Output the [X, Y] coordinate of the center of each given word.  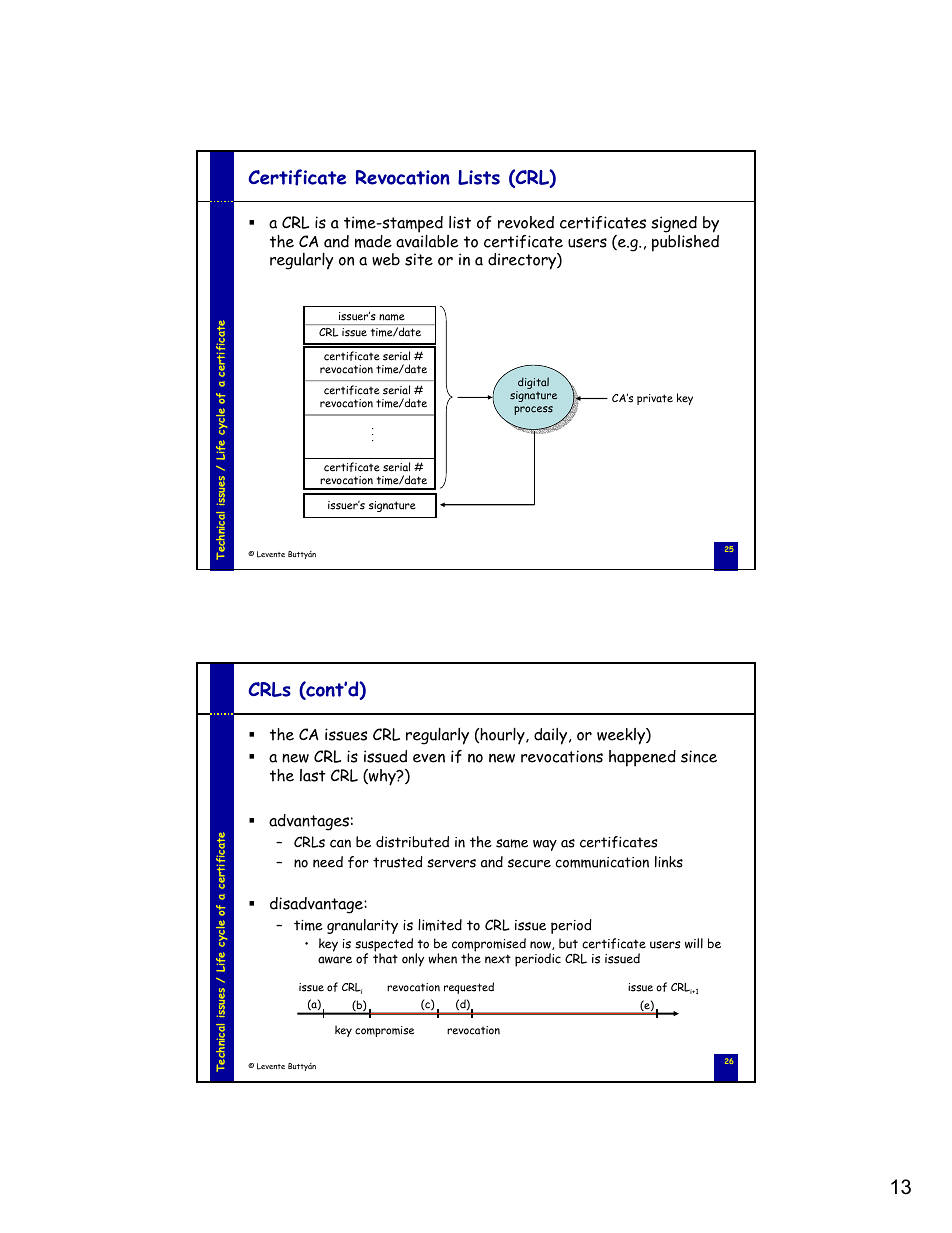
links [669, 862]
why [382, 777]
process [533, 410]
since [699, 756]
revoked [526, 222]
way [545, 845]
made [373, 241]
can [340, 843]
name [392, 317]
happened [642, 758]
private [655, 399]
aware [335, 960]
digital [532, 384]
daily [552, 736]
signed [674, 224]
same [512, 843]
